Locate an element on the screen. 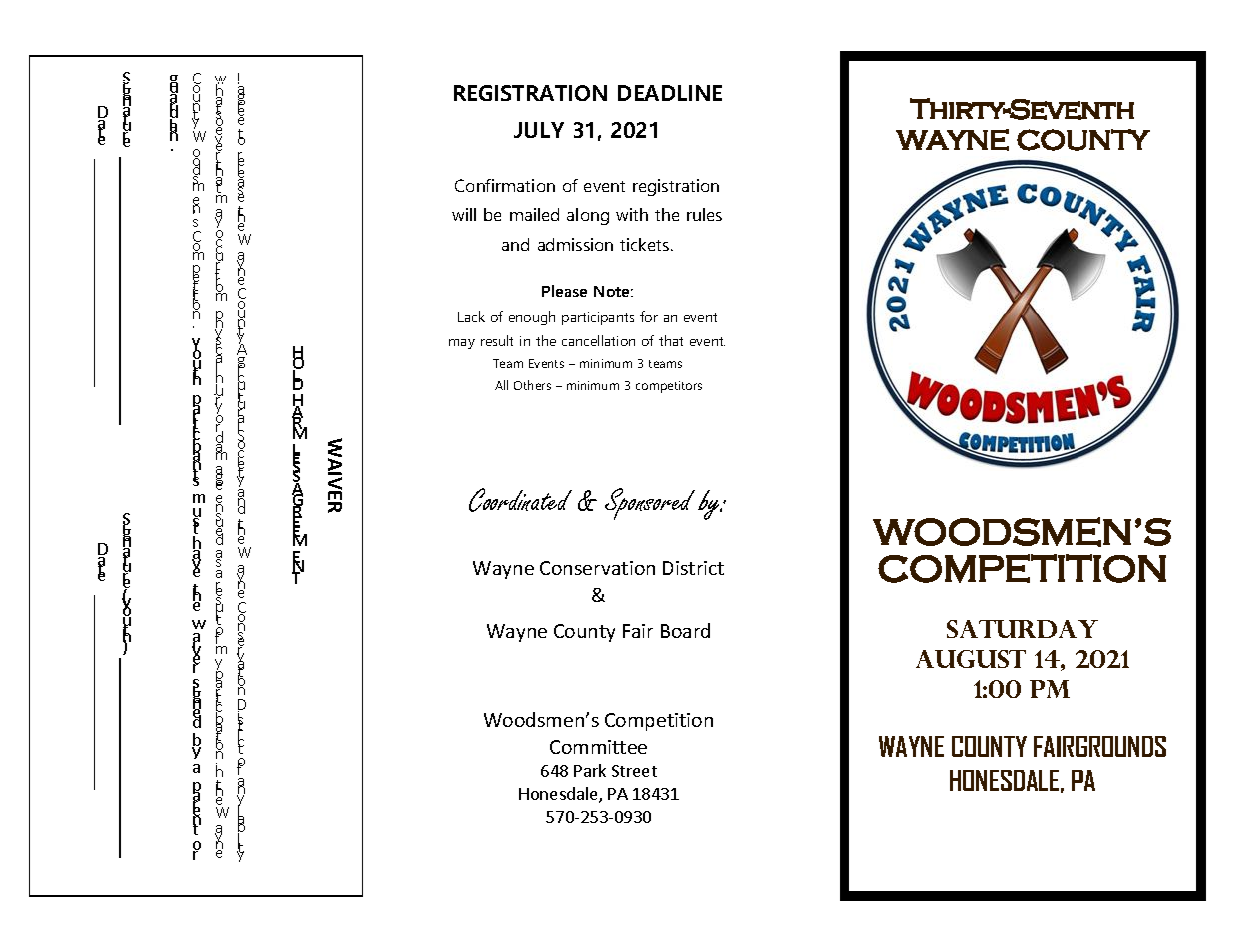 The height and width of the screenshot is (952, 1233). JULY is located at coordinates (539, 130).
